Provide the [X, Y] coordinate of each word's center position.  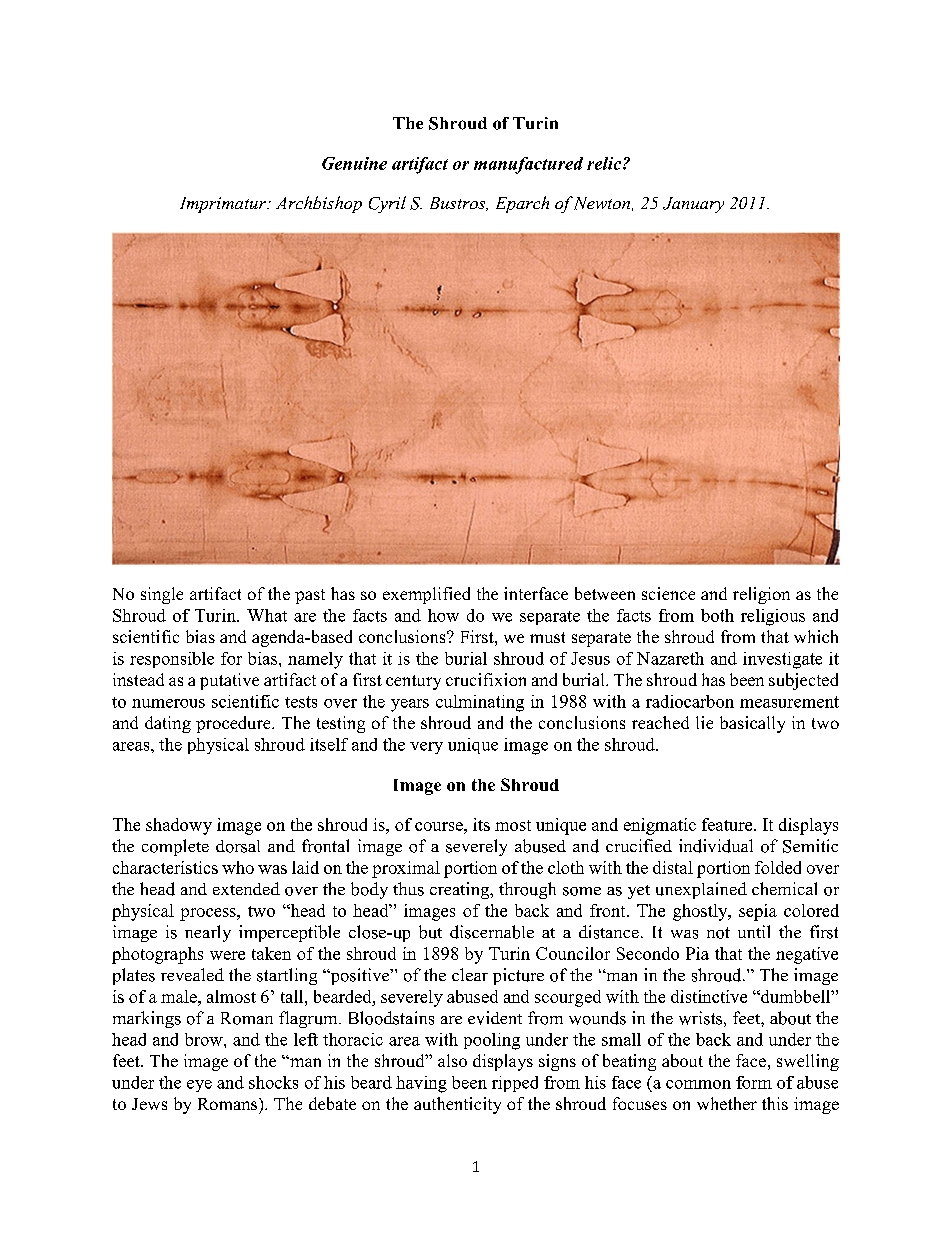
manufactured [528, 165]
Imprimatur [224, 205]
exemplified [426, 595]
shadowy [179, 826]
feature [728, 824]
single [162, 595]
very [426, 748]
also [452, 1060]
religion [761, 595]
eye [199, 1086]
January [693, 205]
